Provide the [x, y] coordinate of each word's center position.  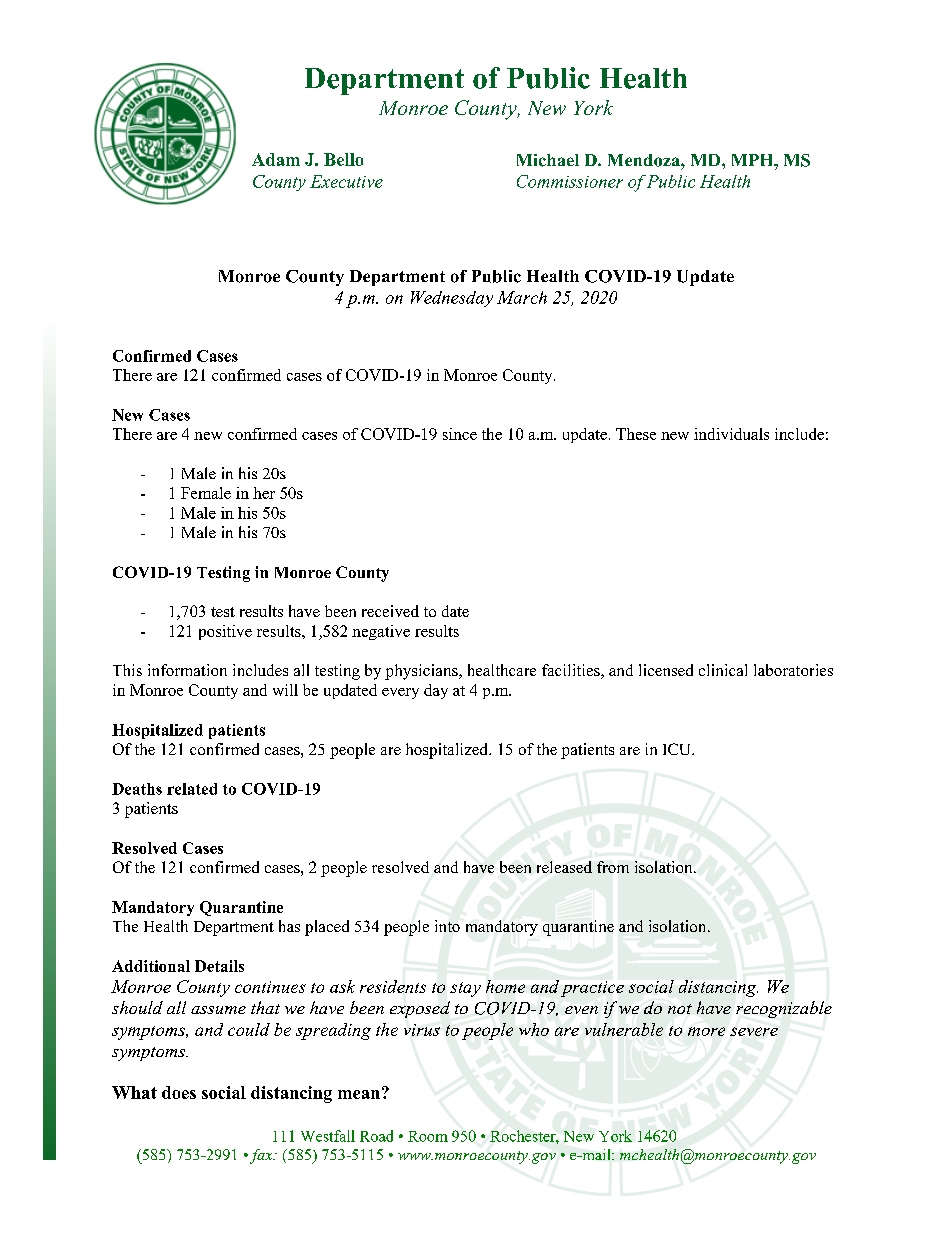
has [289, 926]
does [179, 1092]
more [706, 1031]
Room [428, 1136]
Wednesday [452, 299]
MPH [754, 160]
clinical [723, 670]
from [613, 867]
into [447, 926]
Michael [548, 160]
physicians [422, 672]
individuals [731, 434]
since [460, 434]
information [187, 670]
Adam [276, 159]
